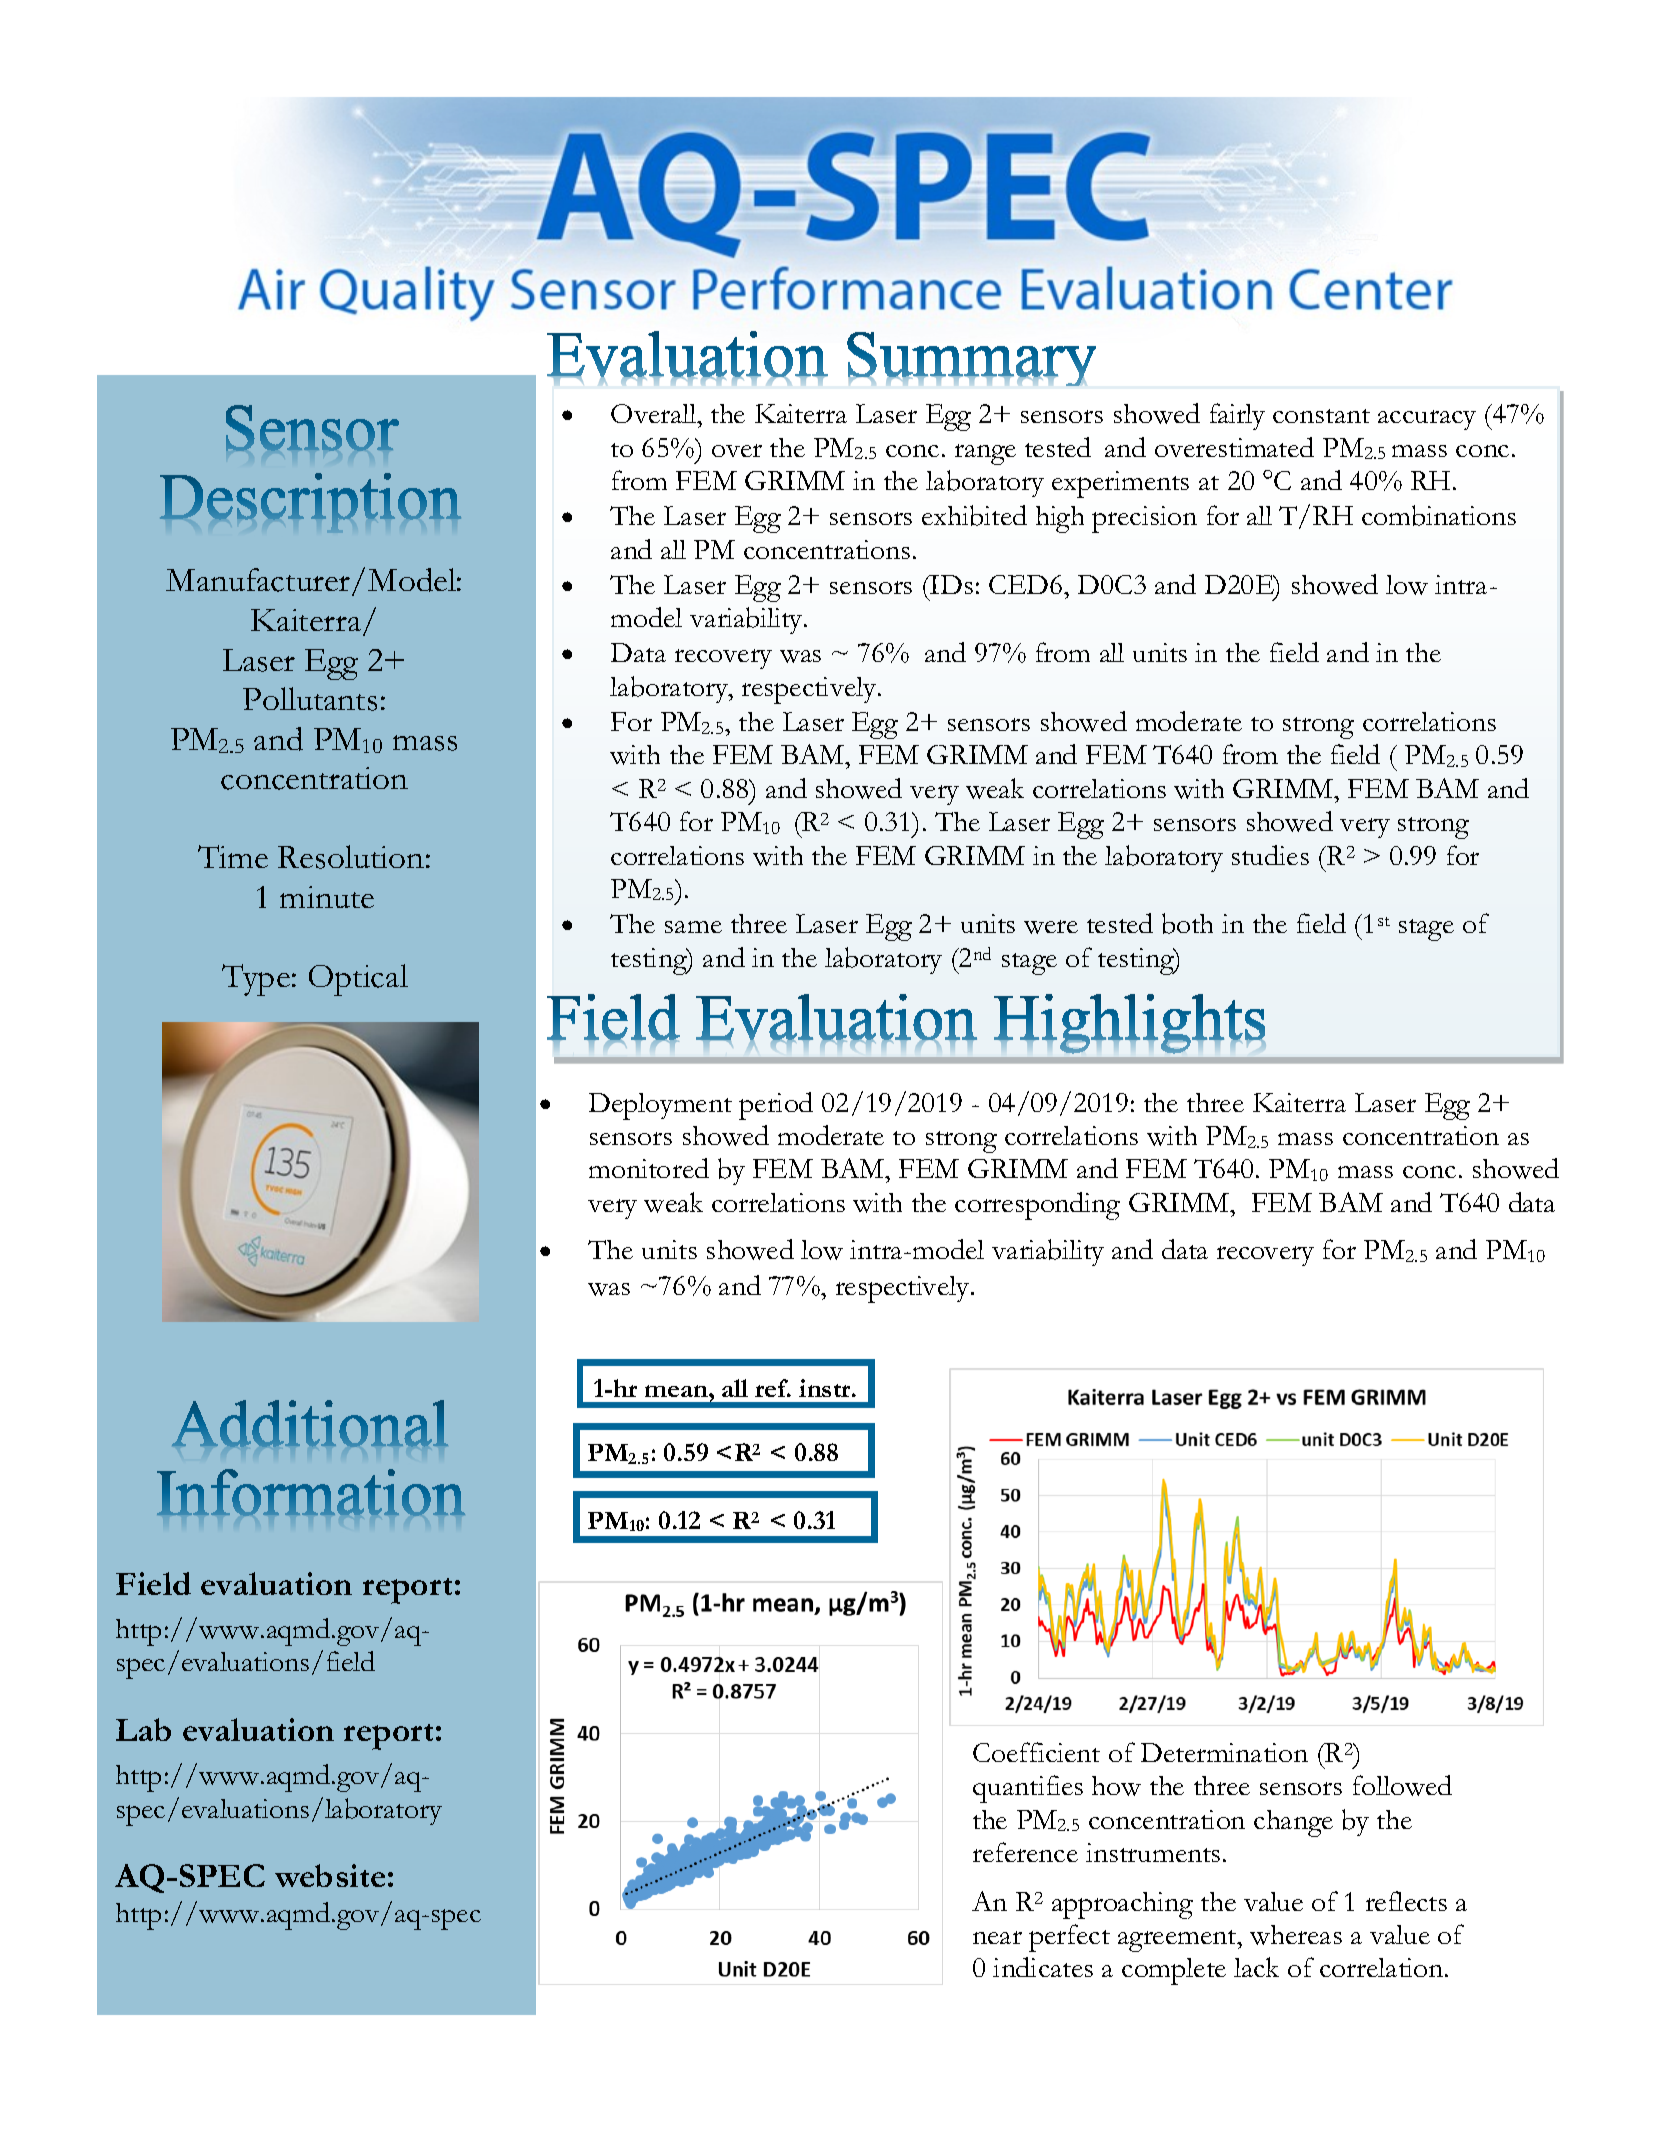  Describe the element at coordinates (351, 857) in the screenshot. I see `Resolution` at that location.
